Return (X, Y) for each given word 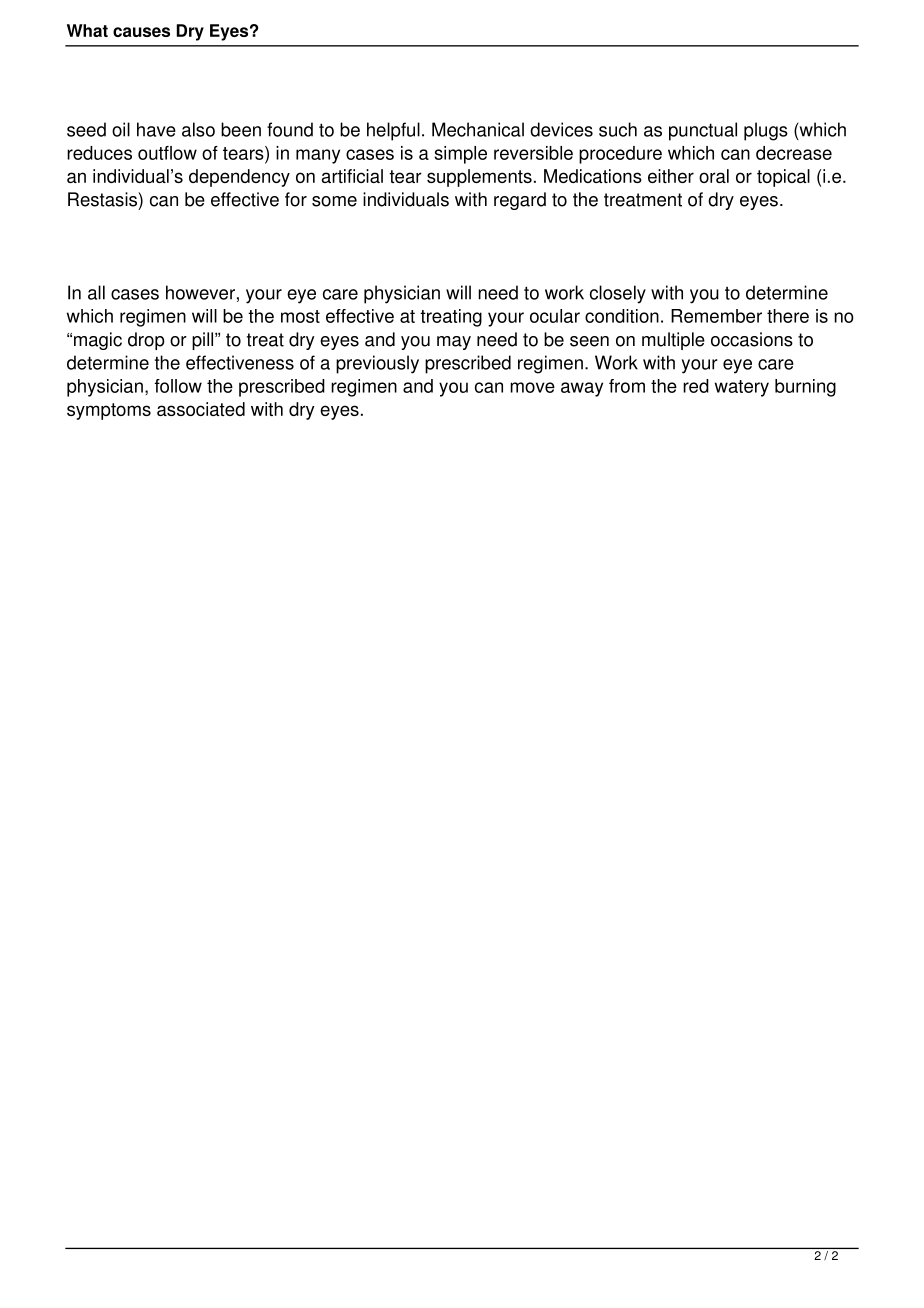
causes (141, 32)
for (296, 199)
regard (520, 201)
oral (714, 176)
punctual (703, 131)
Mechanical (478, 129)
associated (201, 409)
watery (742, 388)
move (532, 387)
